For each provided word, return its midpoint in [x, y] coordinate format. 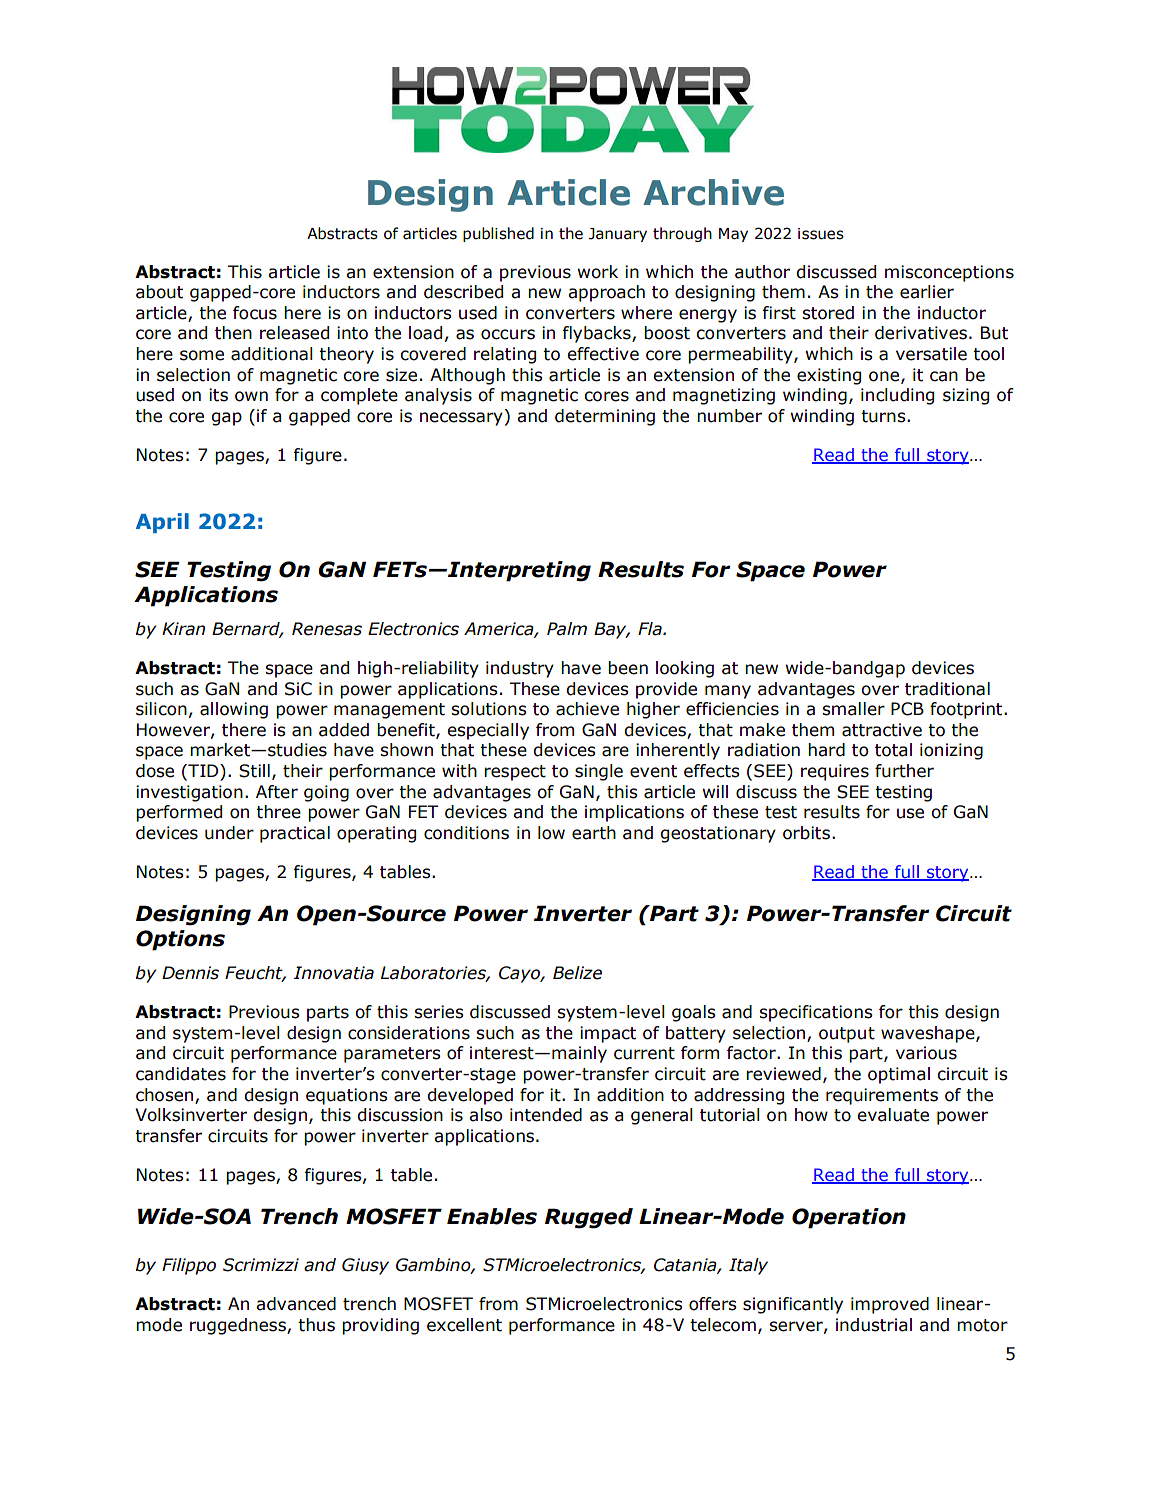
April [162, 523]
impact [608, 1034]
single [599, 772]
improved [890, 1305]
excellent [464, 1325]
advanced [296, 1304]
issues [821, 234]
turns [884, 416]
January [618, 235]
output [847, 1035]
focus [255, 313]
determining [605, 417]
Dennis [190, 973]
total [893, 750]
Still [254, 771]
